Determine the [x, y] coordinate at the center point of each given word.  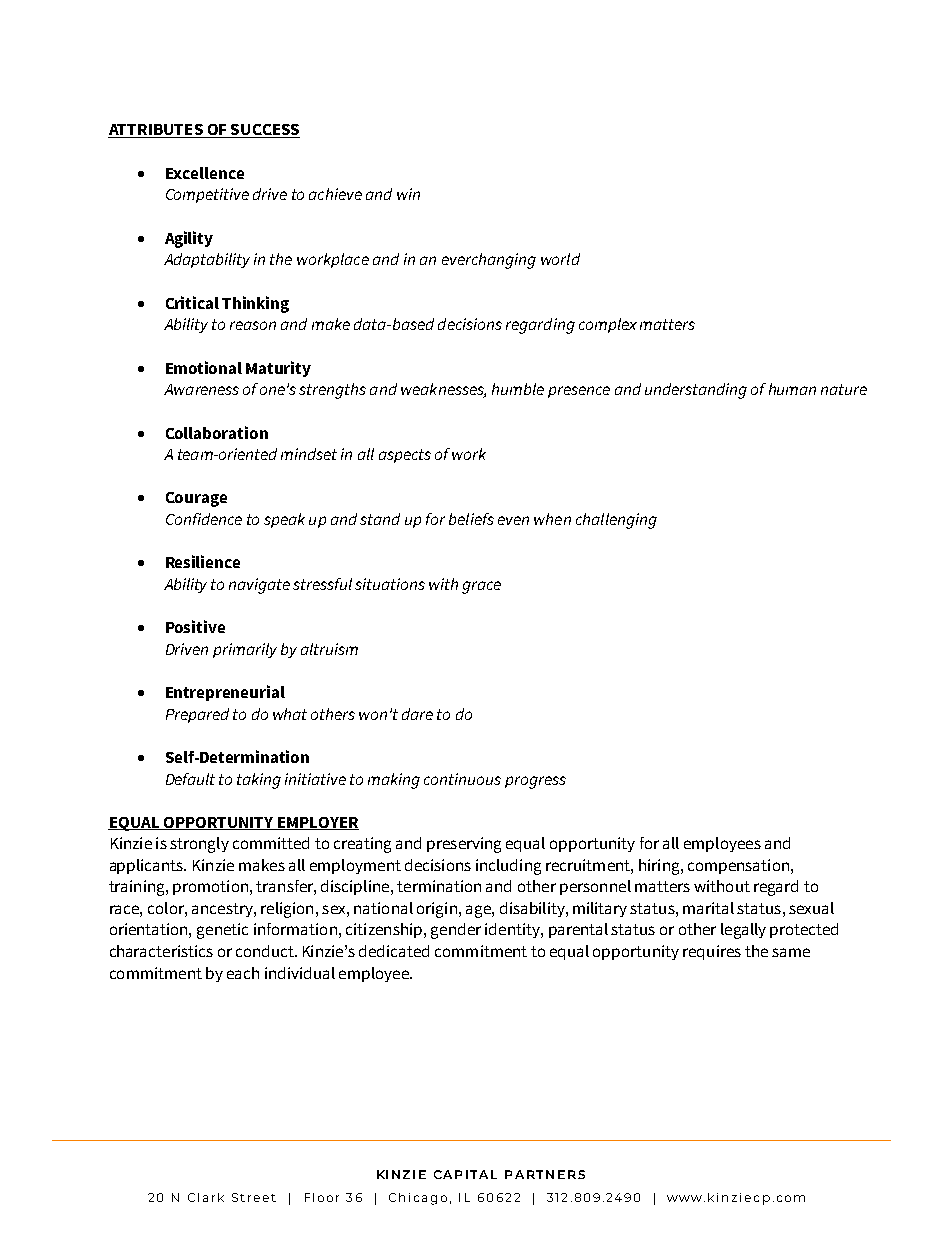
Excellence [205, 173]
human [792, 389]
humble [518, 389]
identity [513, 930]
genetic [222, 931]
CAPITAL [465, 1174]
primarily [245, 650]
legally [743, 931]
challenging [616, 521]
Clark [206, 1197]
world [560, 259]
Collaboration [217, 432]
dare [417, 714]
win [408, 194]
